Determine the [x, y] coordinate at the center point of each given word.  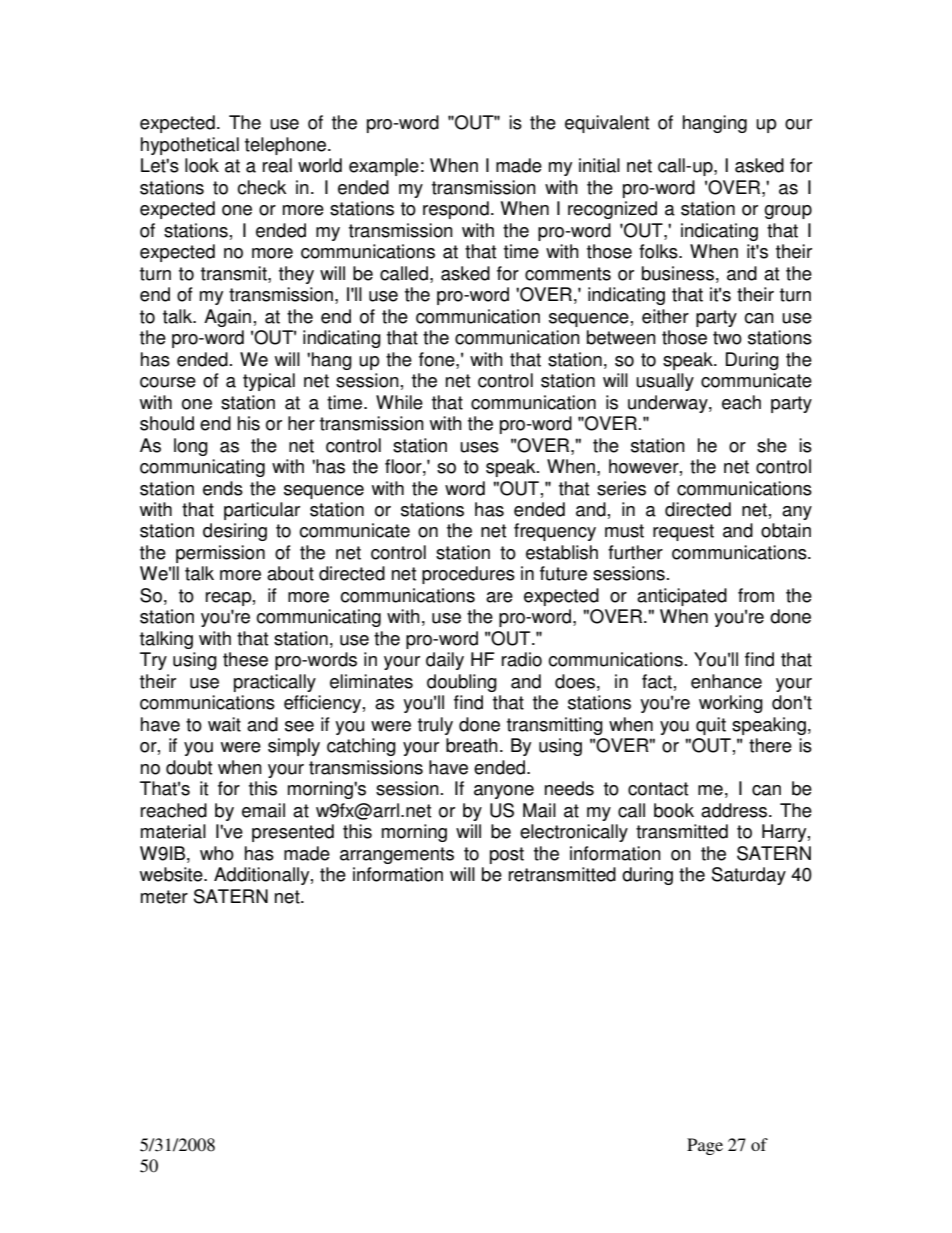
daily [445, 661]
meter [164, 897]
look [202, 165]
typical [269, 382]
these [245, 659]
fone [438, 359]
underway [669, 404]
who [217, 853]
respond [456, 210]
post [507, 855]
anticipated [682, 597]
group [788, 212]
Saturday [749, 876]
